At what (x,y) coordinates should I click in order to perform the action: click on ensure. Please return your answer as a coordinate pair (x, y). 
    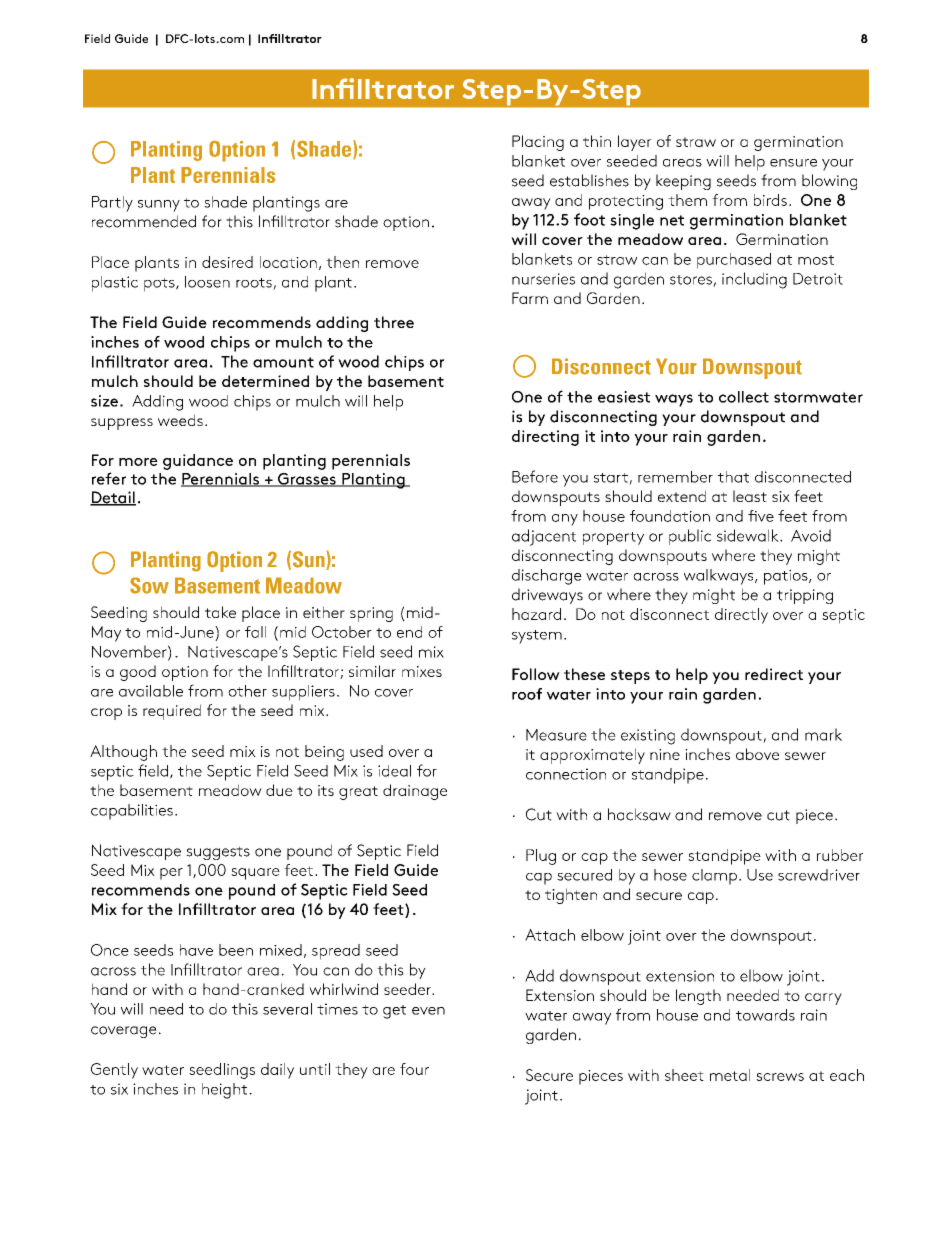
    Looking at the image, I should click on (793, 163).
